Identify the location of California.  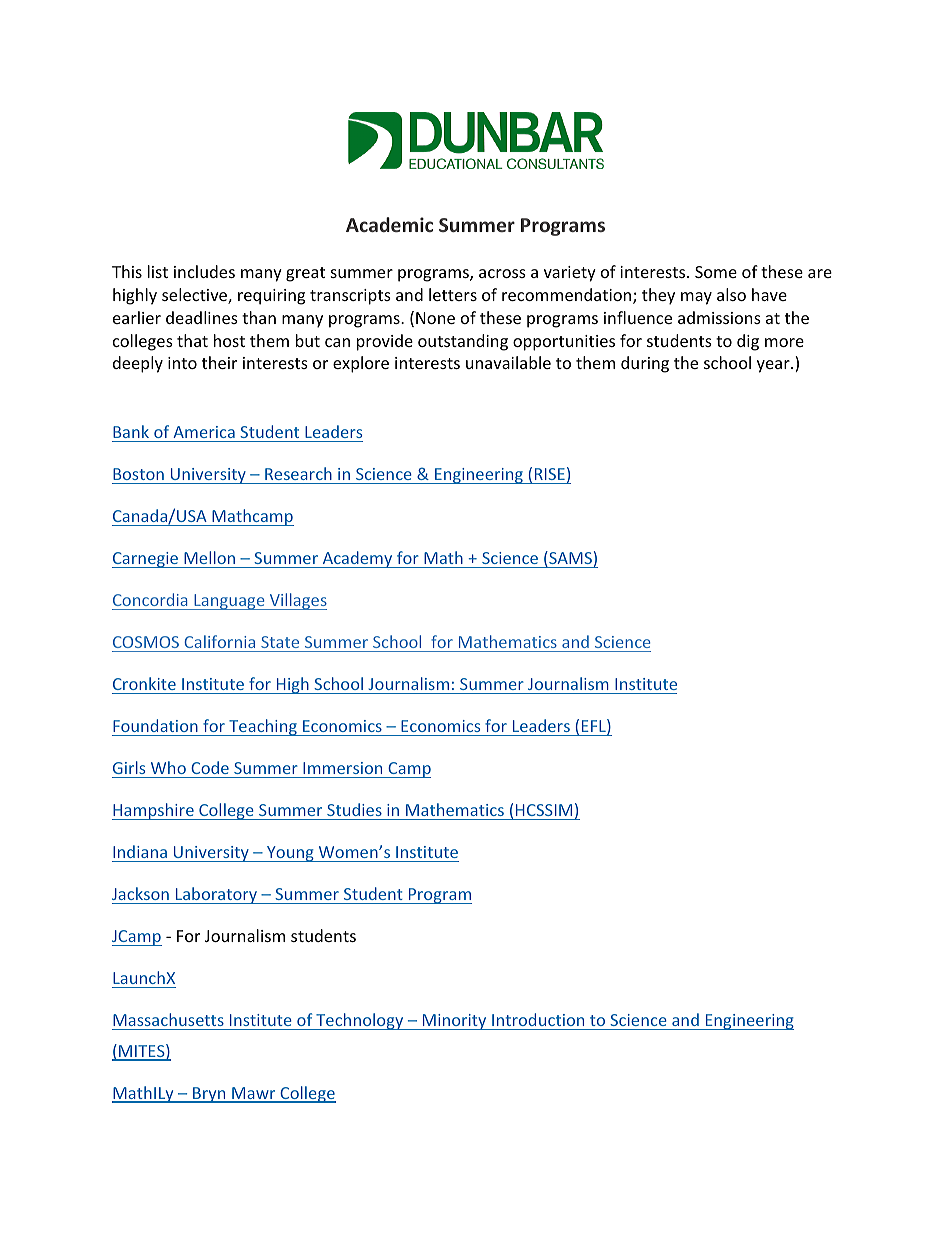
(219, 641).
